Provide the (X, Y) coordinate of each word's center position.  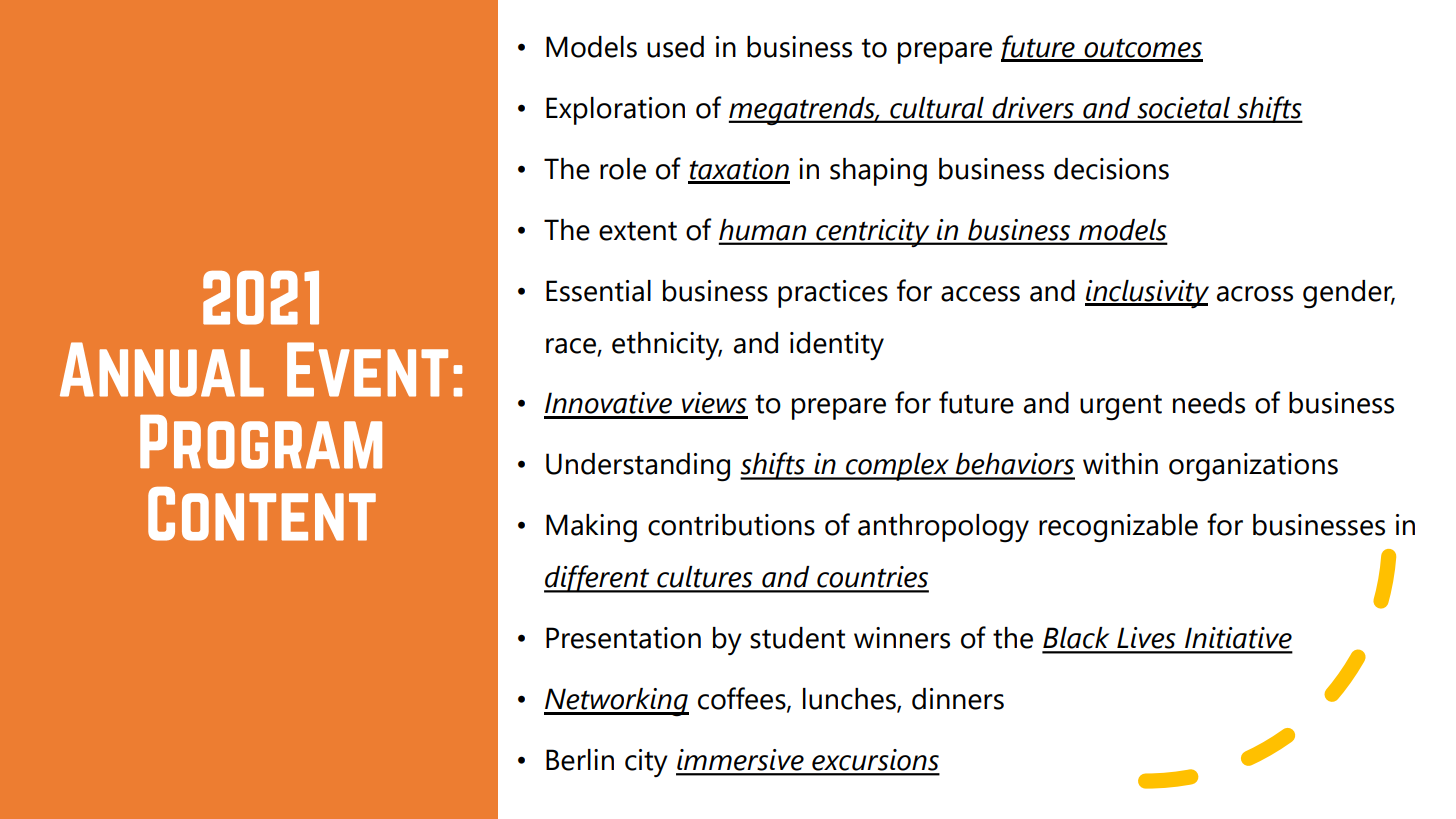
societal (1184, 108)
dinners (958, 699)
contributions (731, 525)
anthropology (943, 528)
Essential (598, 291)
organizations (1253, 467)
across (1255, 294)
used (675, 47)
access (980, 294)
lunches (850, 700)
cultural (937, 108)
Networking (616, 702)
